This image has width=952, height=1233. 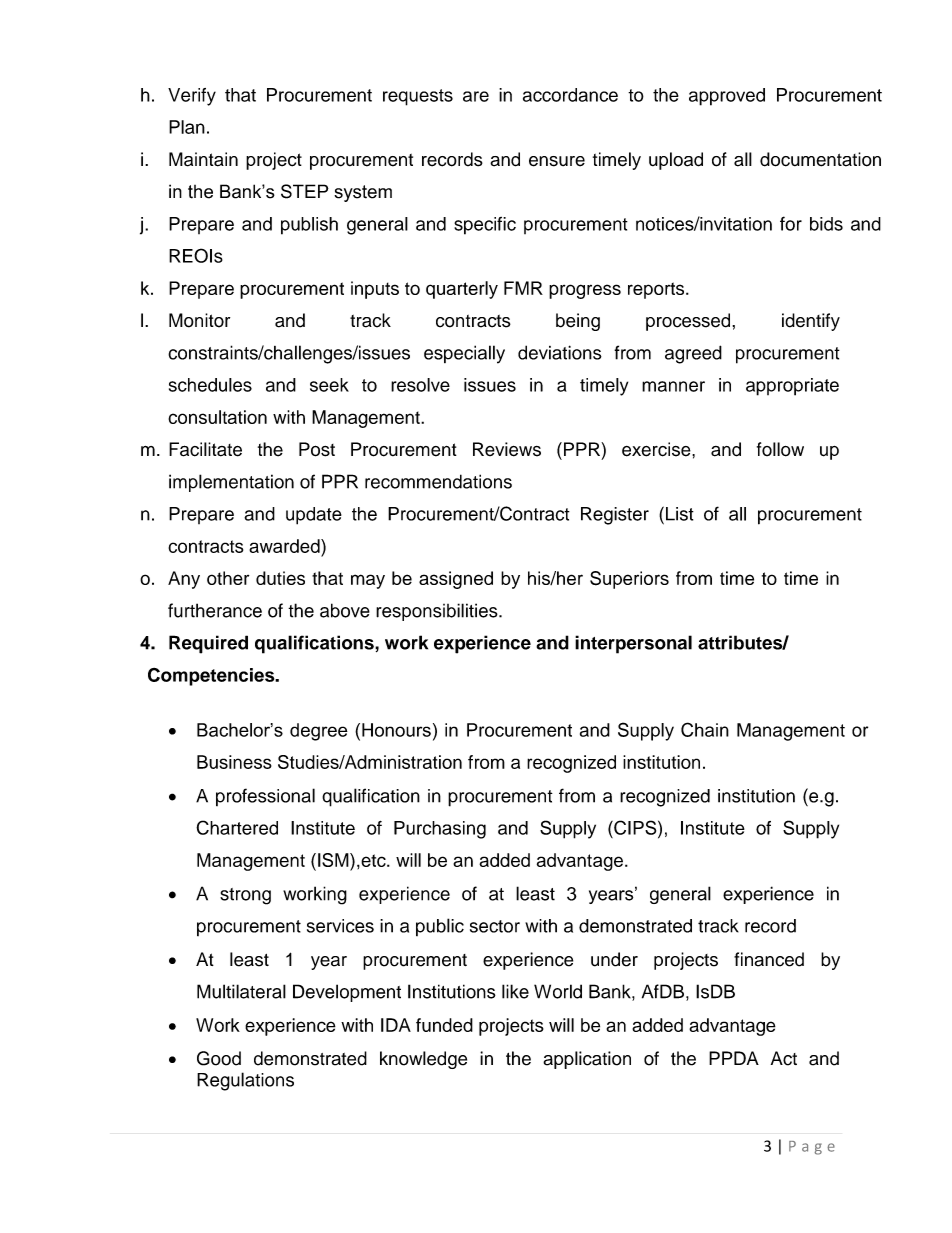 I want to click on sector, so click(x=495, y=926).
